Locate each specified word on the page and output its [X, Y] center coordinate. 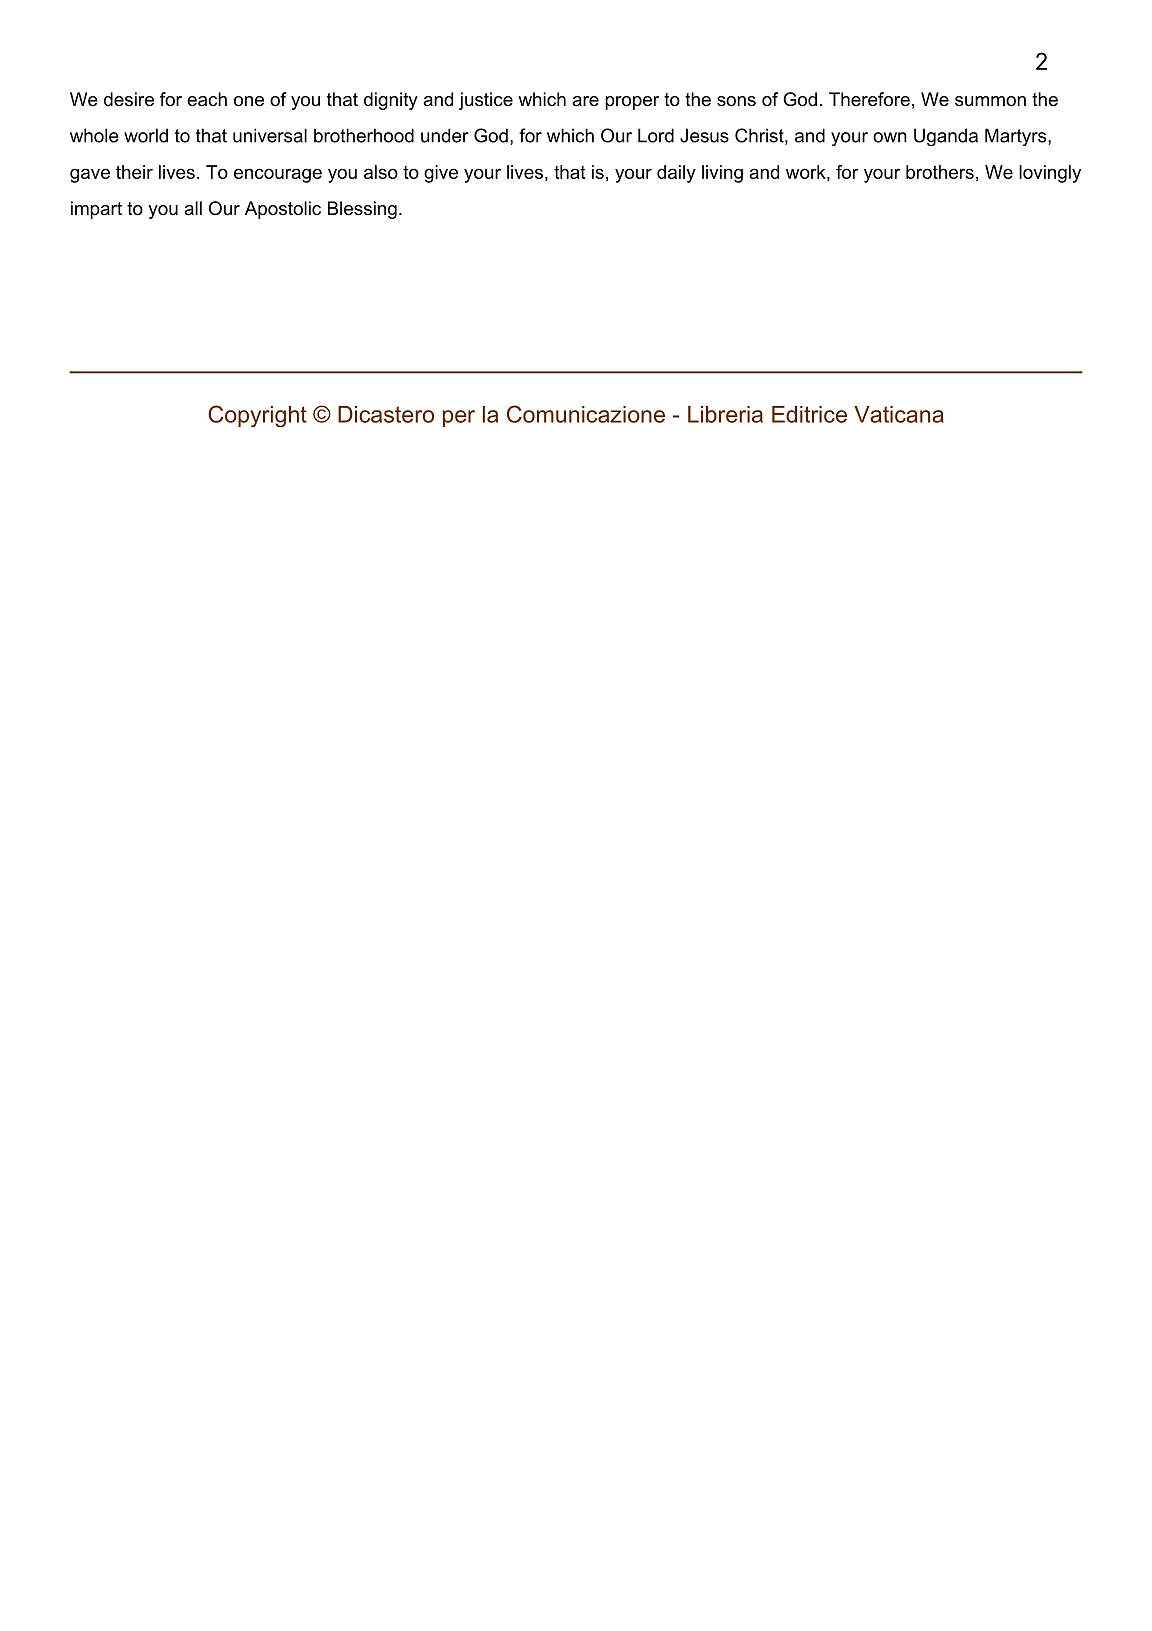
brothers [940, 172]
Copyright [257, 416]
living [722, 174]
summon [990, 101]
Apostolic [283, 210]
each [207, 99]
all [193, 208]
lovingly [1050, 174]
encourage [278, 175]
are [585, 101]
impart [96, 210]
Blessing [362, 210]
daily [676, 174]
